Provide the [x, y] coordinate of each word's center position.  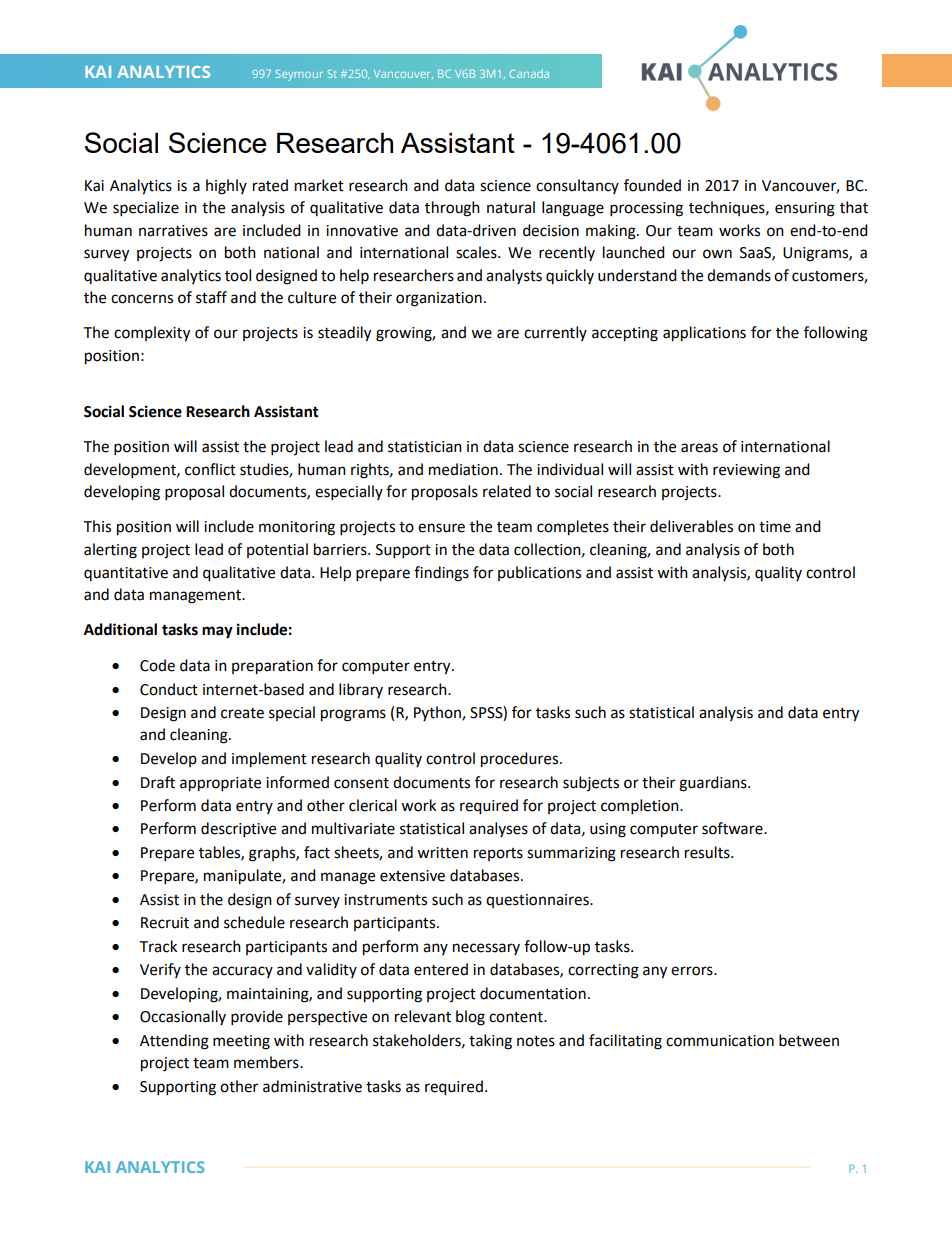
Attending [174, 1042]
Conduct [169, 689]
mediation [463, 469]
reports [498, 854]
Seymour [298, 75]
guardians [714, 784]
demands [739, 275]
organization [439, 299]
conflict [210, 469]
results [708, 852]
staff [211, 297]
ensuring [805, 209]
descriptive [238, 830]
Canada [529, 73]
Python [438, 713]
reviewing [746, 471]
